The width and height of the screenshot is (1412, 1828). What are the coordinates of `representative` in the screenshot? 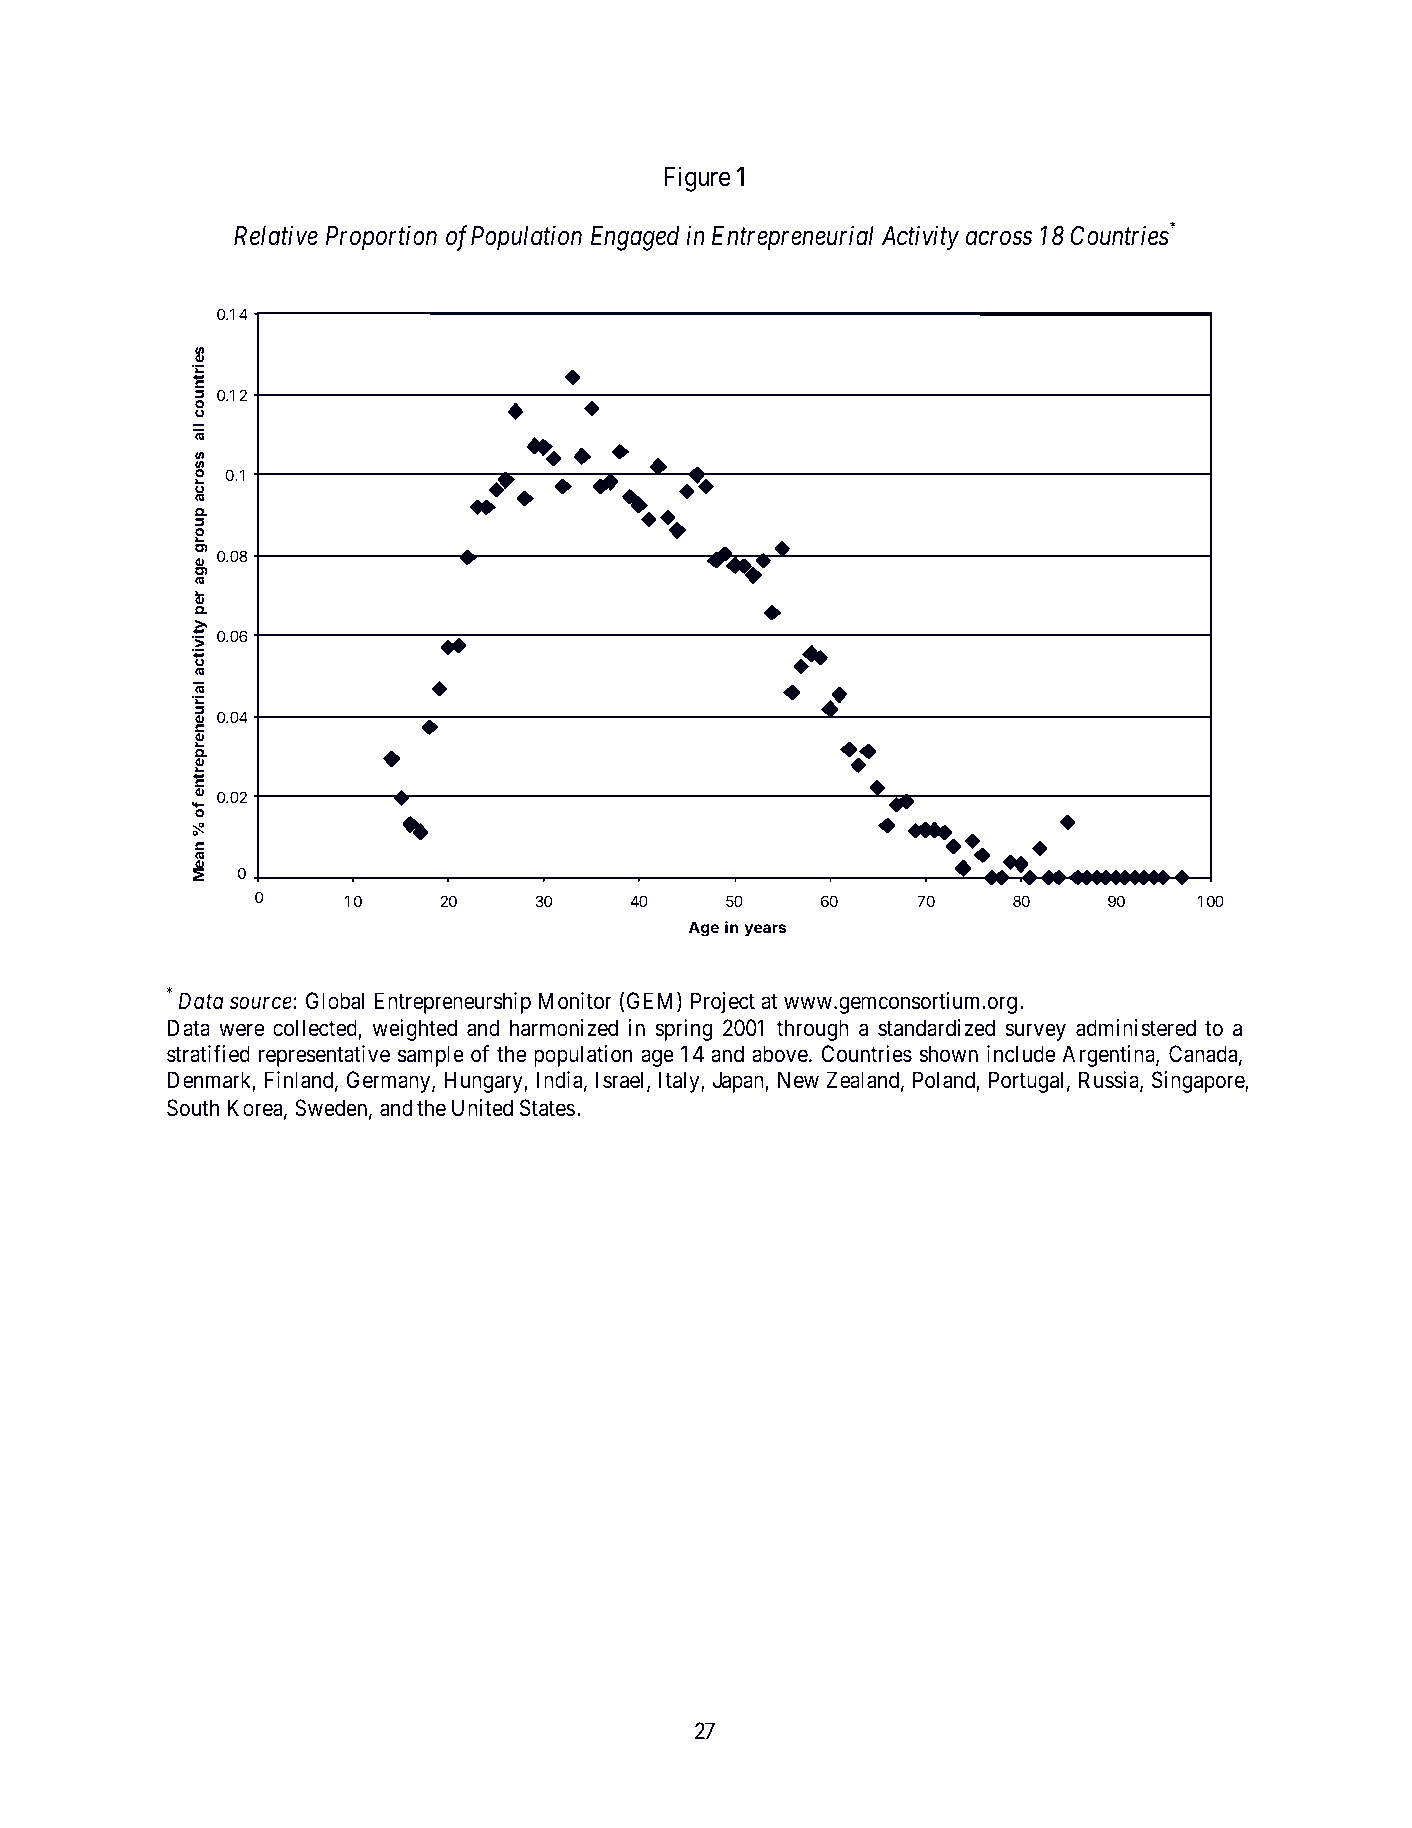 It's located at (324, 1056).
